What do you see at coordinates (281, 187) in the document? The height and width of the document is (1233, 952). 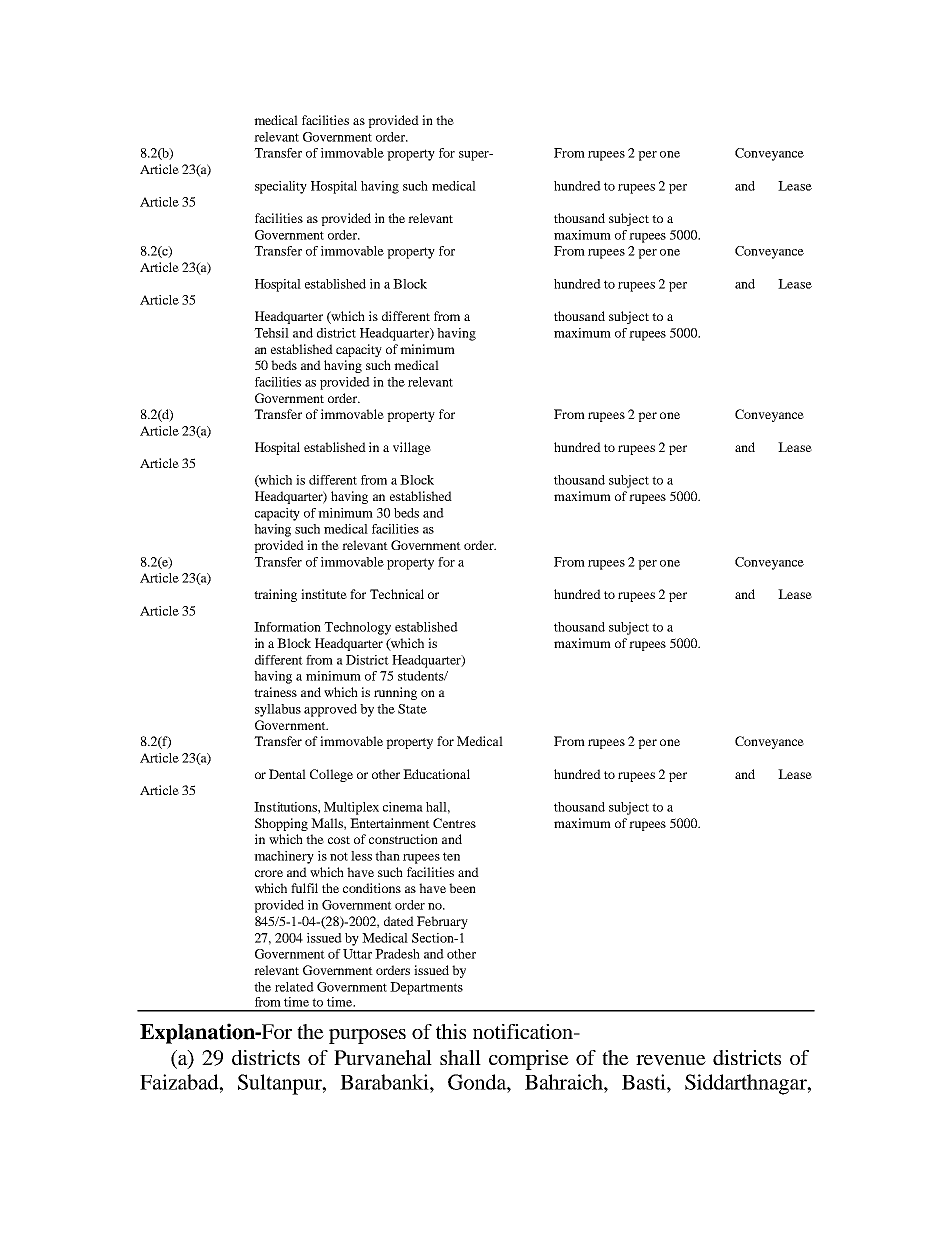 I see `speciality` at bounding box center [281, 187].
